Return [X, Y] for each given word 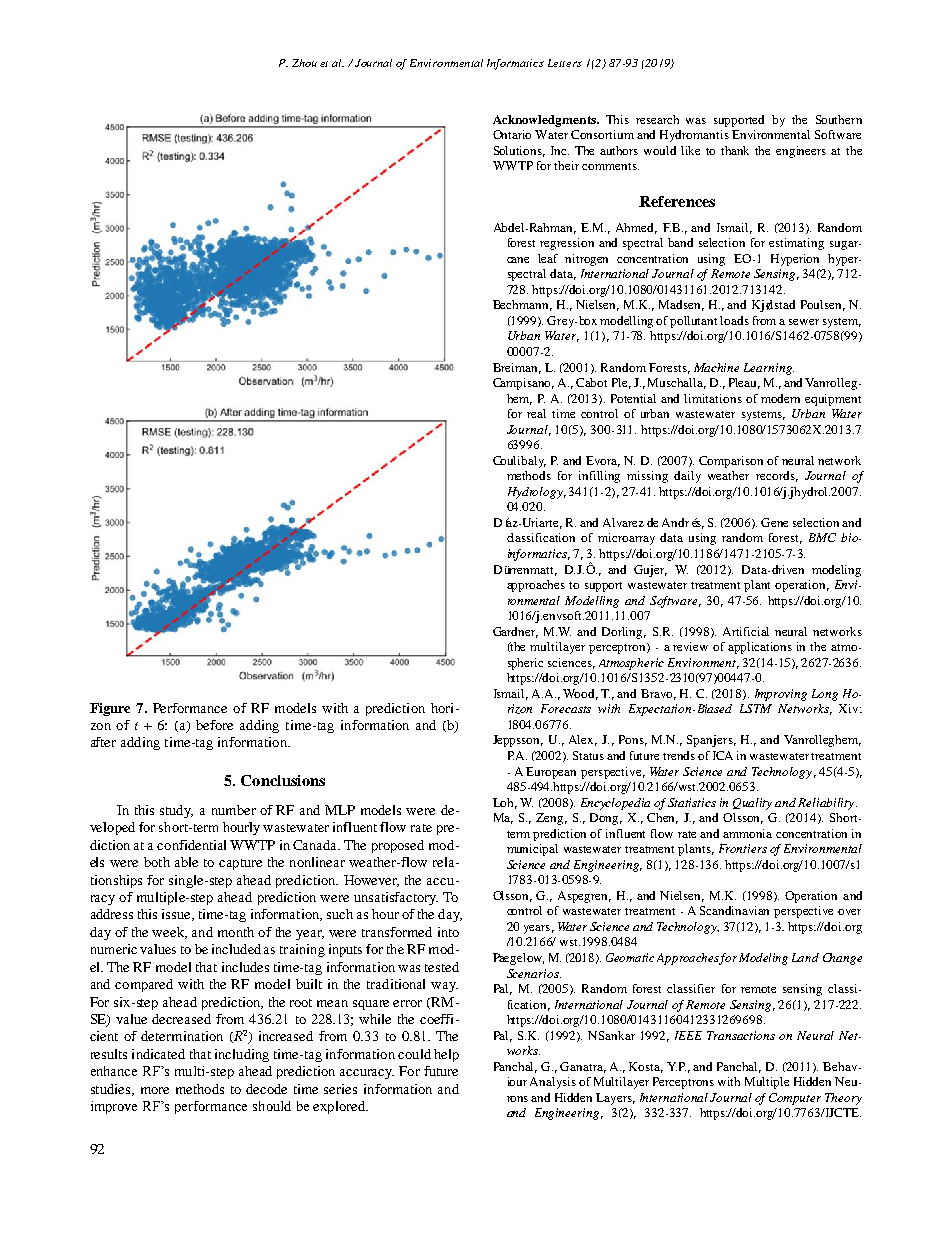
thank [735, 150]
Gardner [515, 632]
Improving [781, 695]
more [155, 1090]
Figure [110, 709]
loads [734, 320]
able [186, 862]
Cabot [591, 382]
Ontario [512, 134]
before [214, 725]
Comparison [731, 462]
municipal [532, 850]
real [536, 413]
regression [567, 244]
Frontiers [743, 848]
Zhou [304, 63]
